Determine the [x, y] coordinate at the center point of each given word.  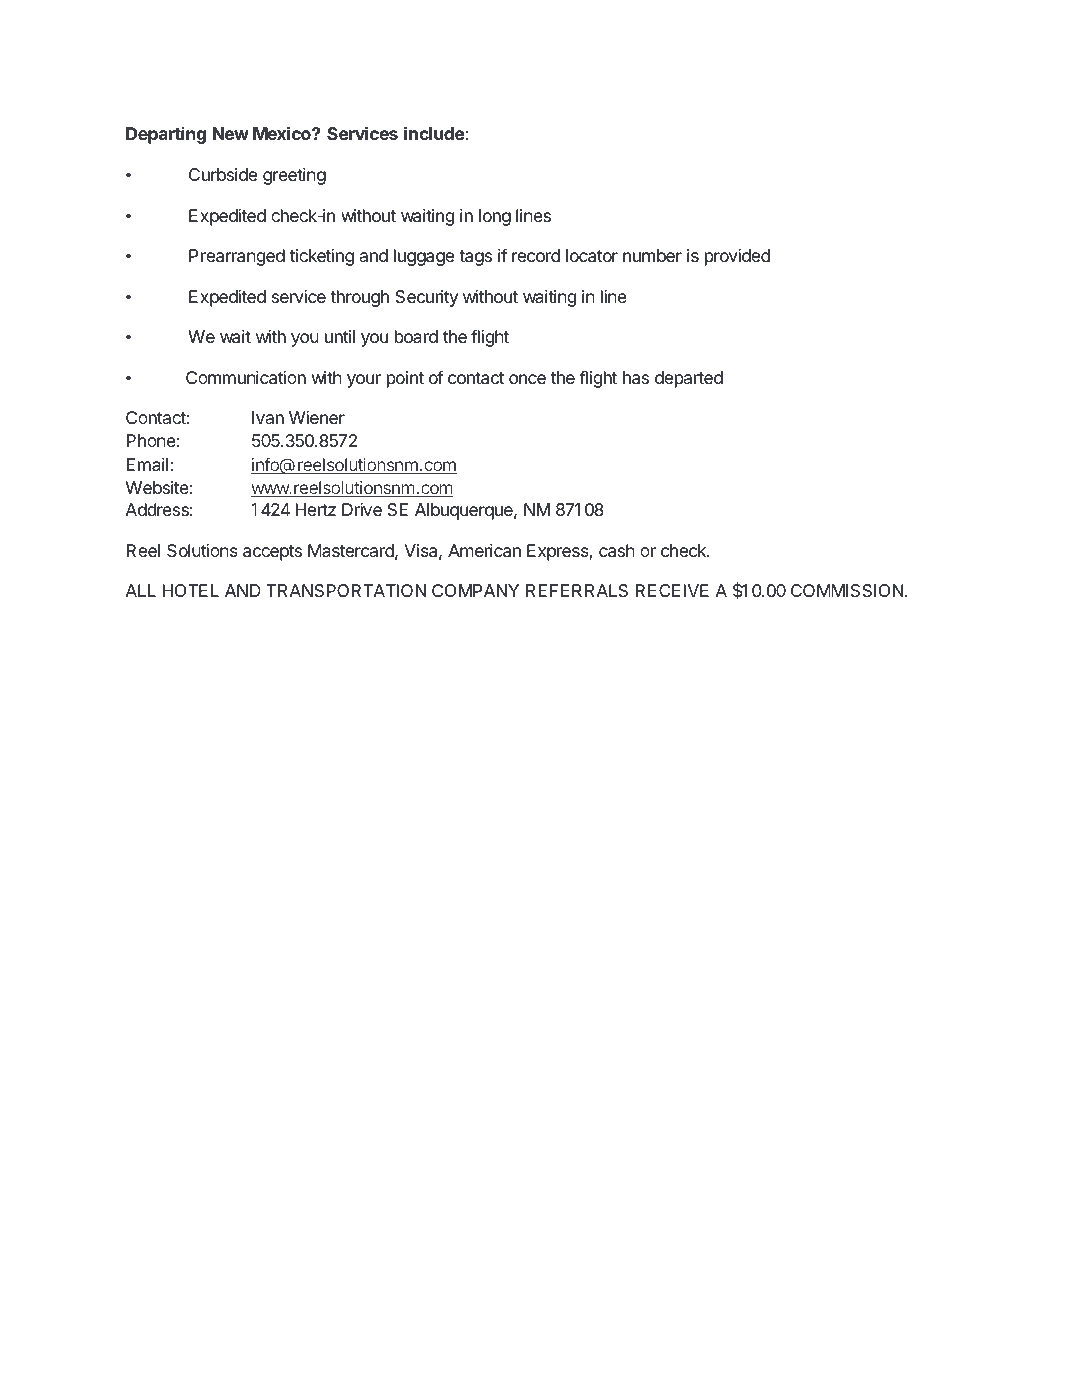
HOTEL [190, 590]
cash [617, 551]
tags [475, 258]
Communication [246, 378]
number [652, 255]
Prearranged [237, 257]
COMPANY [475, 590]
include [434, 133]
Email [147, 464]
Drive [362, 509]
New [231, 133]
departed [689, 379]
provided [737, 257]
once [527, 379]
